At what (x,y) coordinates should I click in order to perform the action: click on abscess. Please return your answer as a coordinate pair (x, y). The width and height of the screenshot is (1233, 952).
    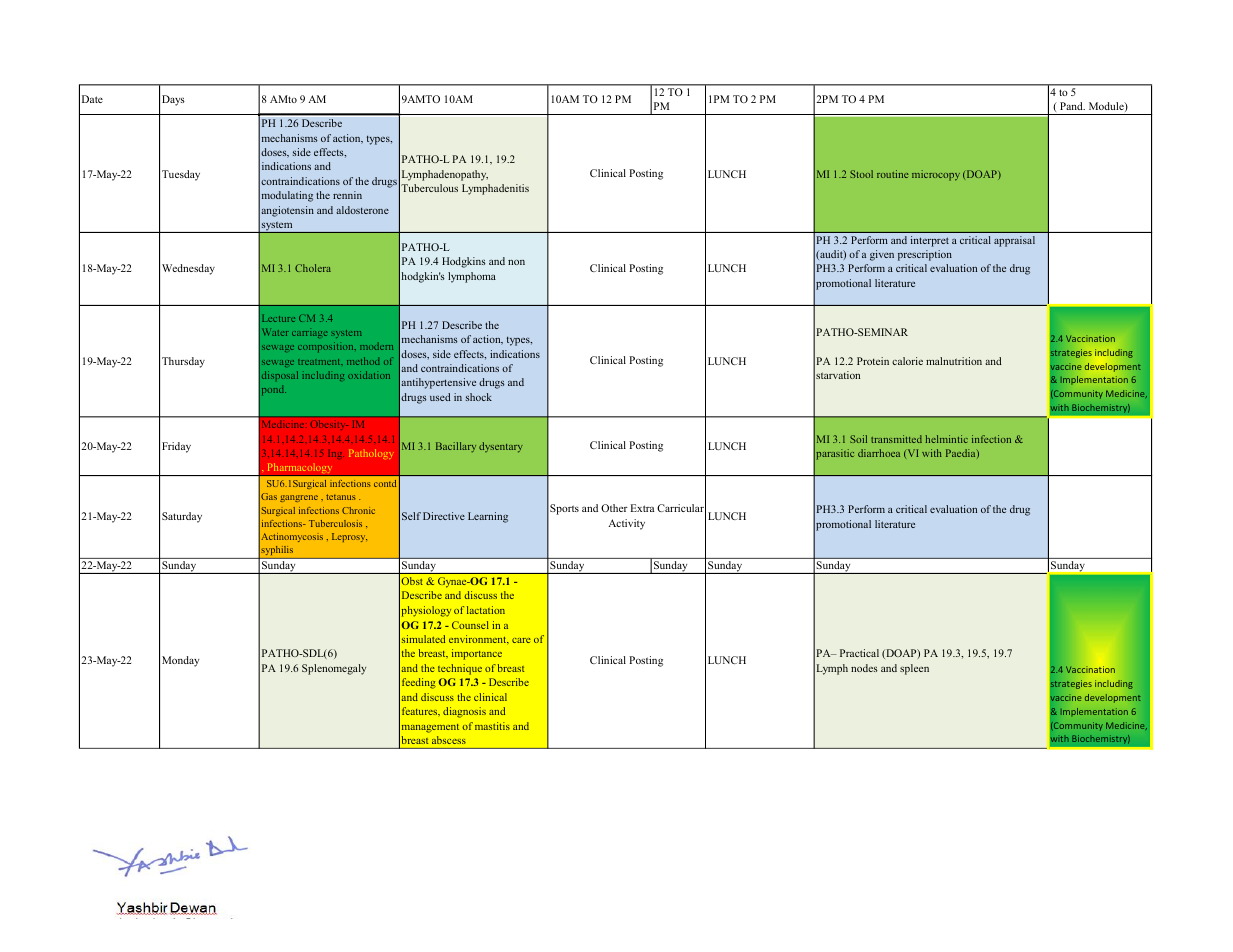
    Looking at the image, I should click on (449, 740).
